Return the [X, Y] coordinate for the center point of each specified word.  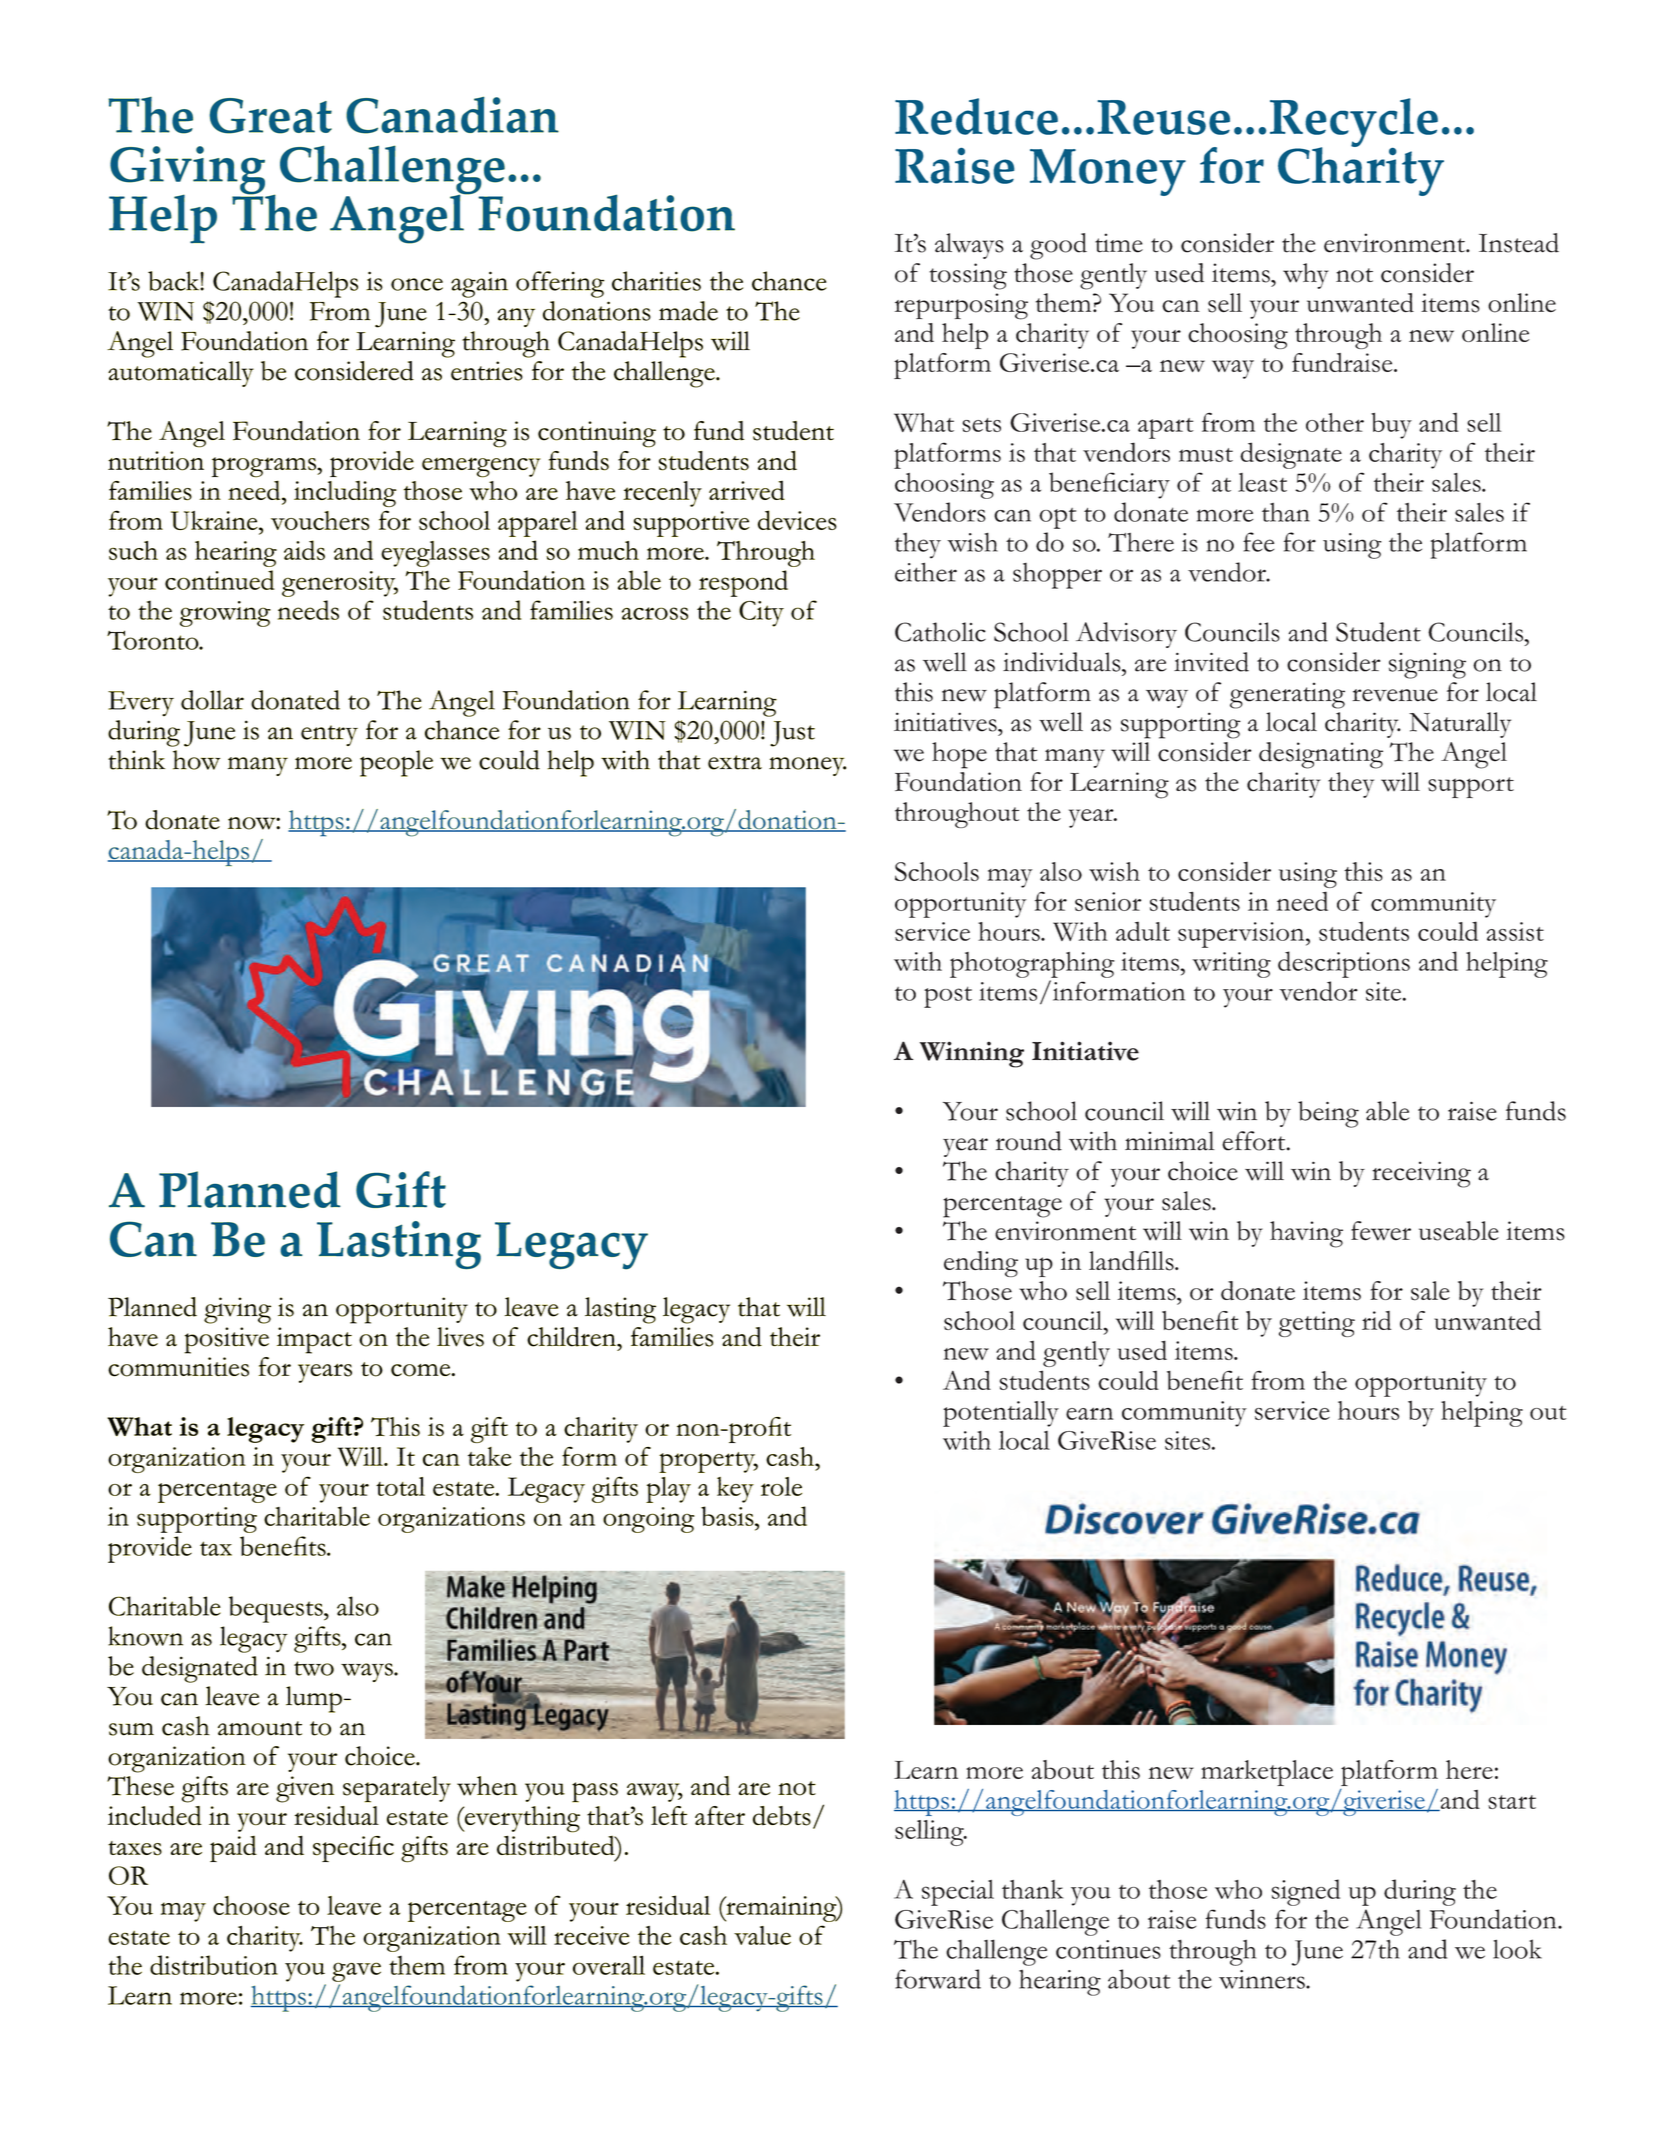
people [396, 763]
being [1328, 1114]
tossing [968, 276]
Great [271, 116]
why [1306, 276]
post [948, 997]
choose [251, 1905]
